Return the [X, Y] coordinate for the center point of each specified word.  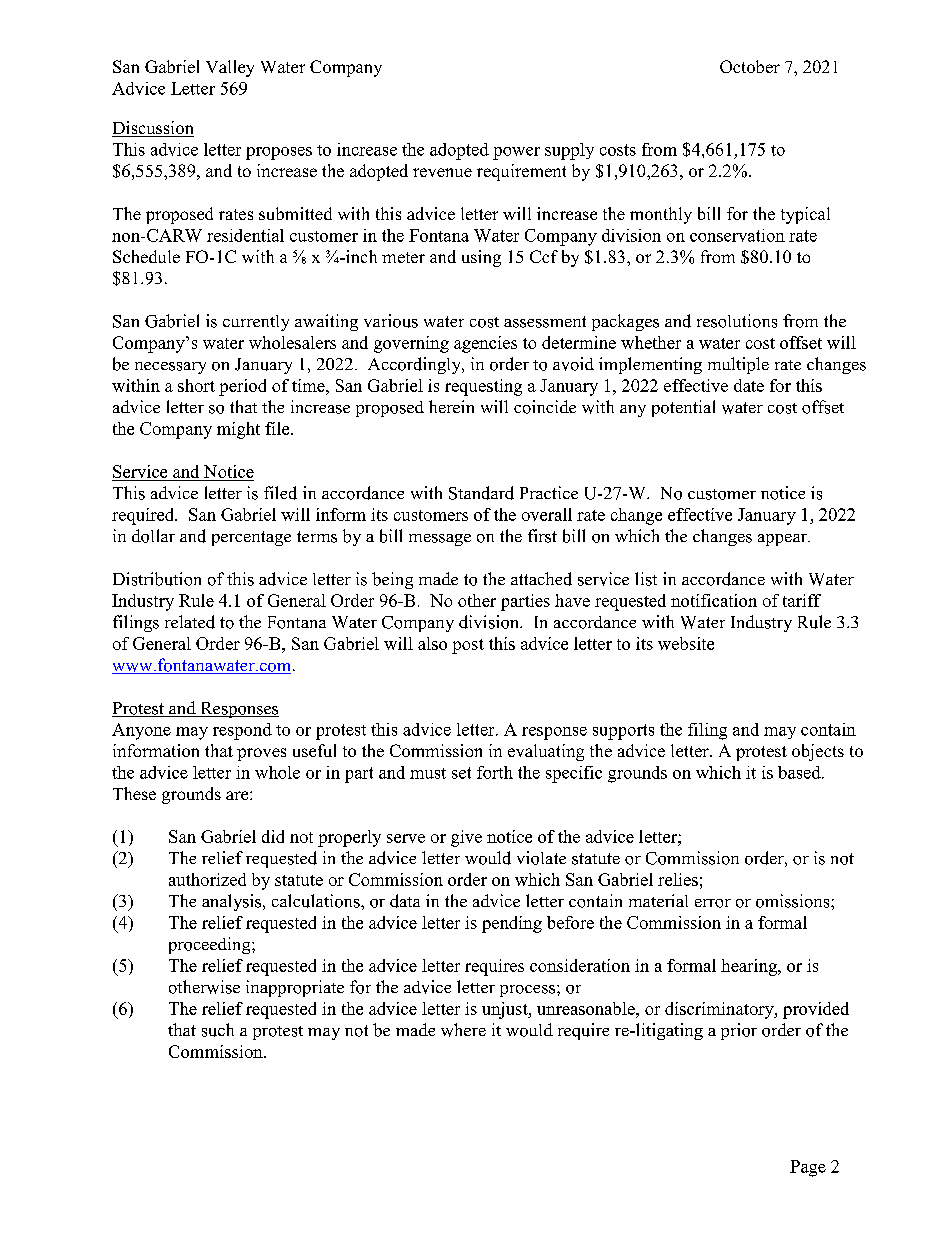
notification [714, 600]
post [468, 646]
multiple [738, 365]
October [750, 66]
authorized [207, 879]
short [196, 385]
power [516, 153]
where [463, 1030]
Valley [230, 68]
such [218, 1030]
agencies [485, 344]
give [466, 838]
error [713, 903]
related [190, 622]
